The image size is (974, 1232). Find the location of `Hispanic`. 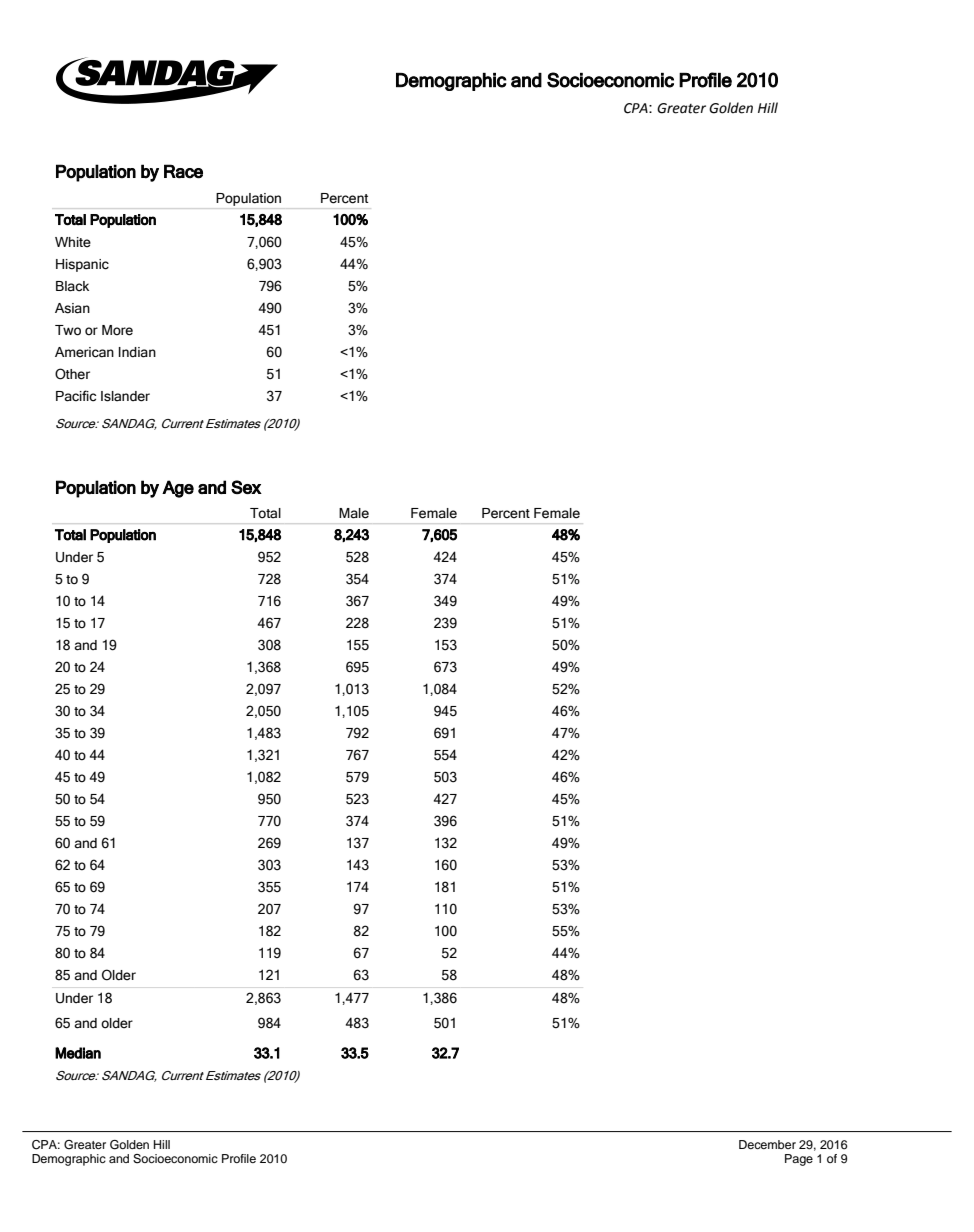

Hispanic is located at coordinates (82, 265).
